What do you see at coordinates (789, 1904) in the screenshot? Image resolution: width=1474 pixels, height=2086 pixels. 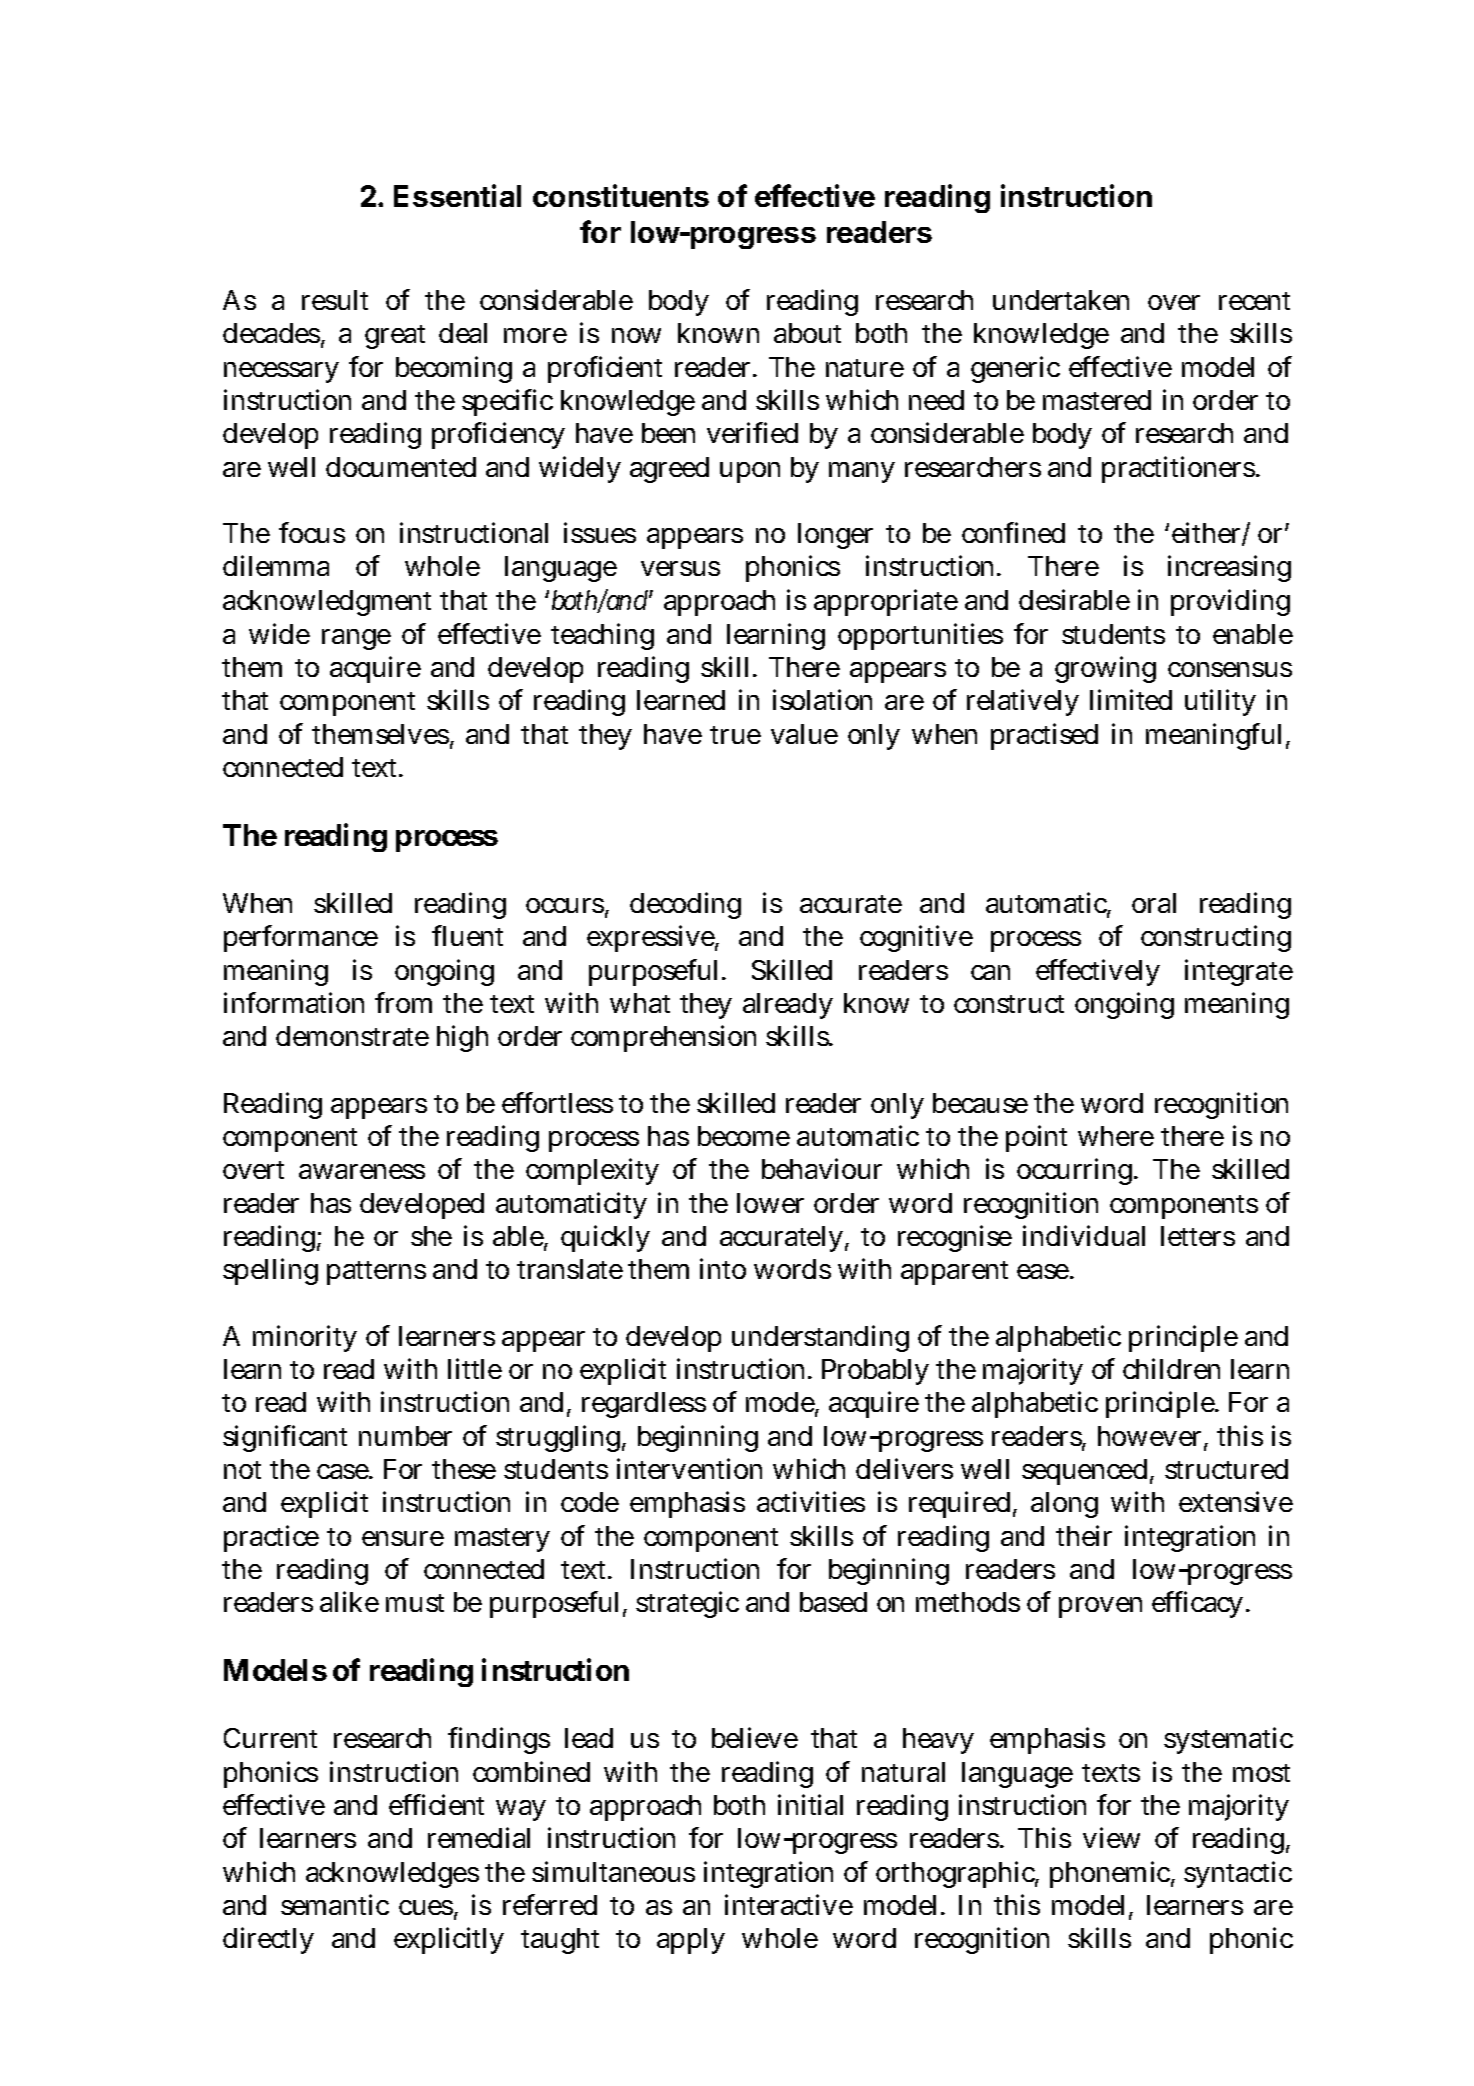 I see `interactive` at bounding box center [789, 1904].
